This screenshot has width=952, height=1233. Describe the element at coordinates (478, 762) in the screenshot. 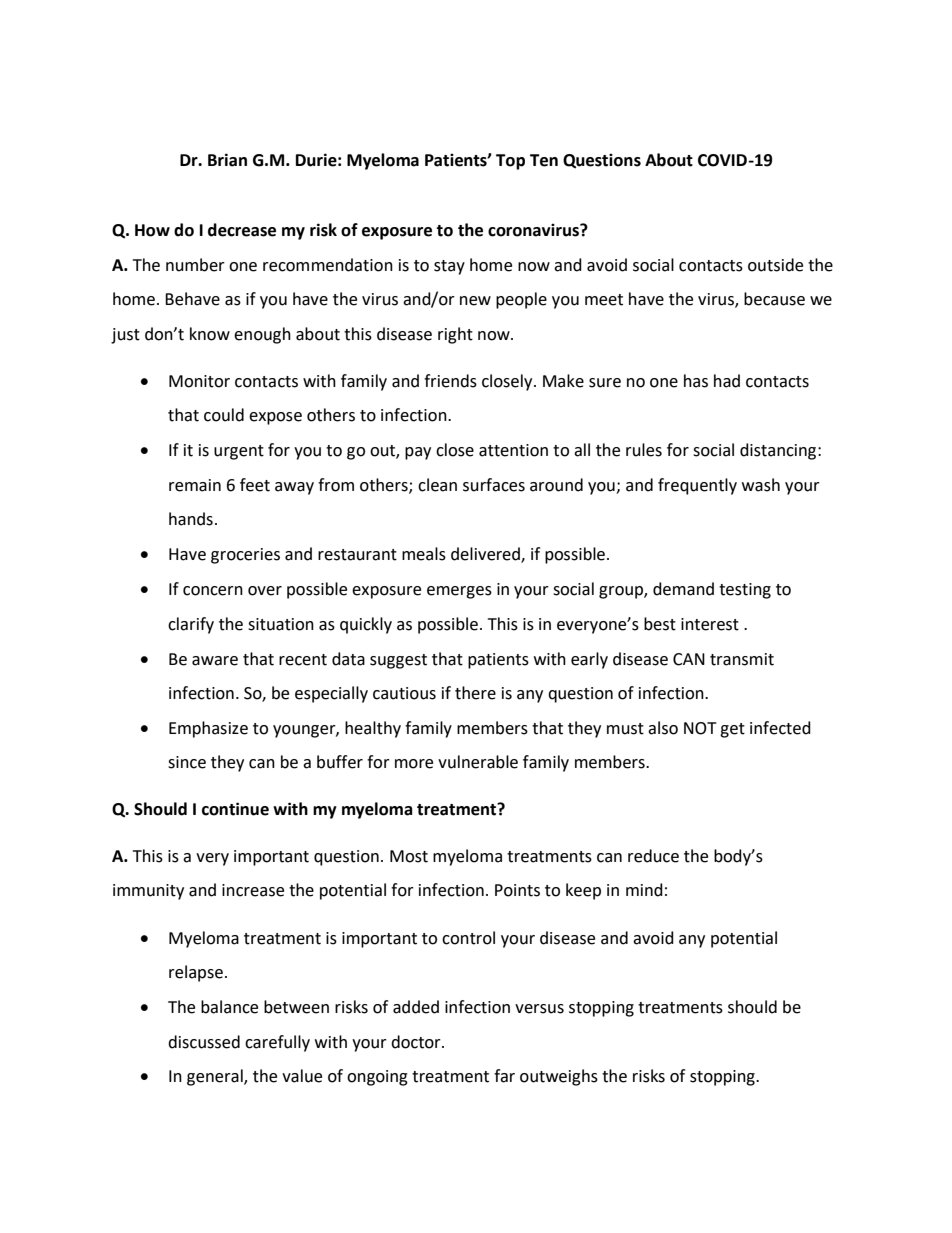

I see `vulnerable` at that location.
